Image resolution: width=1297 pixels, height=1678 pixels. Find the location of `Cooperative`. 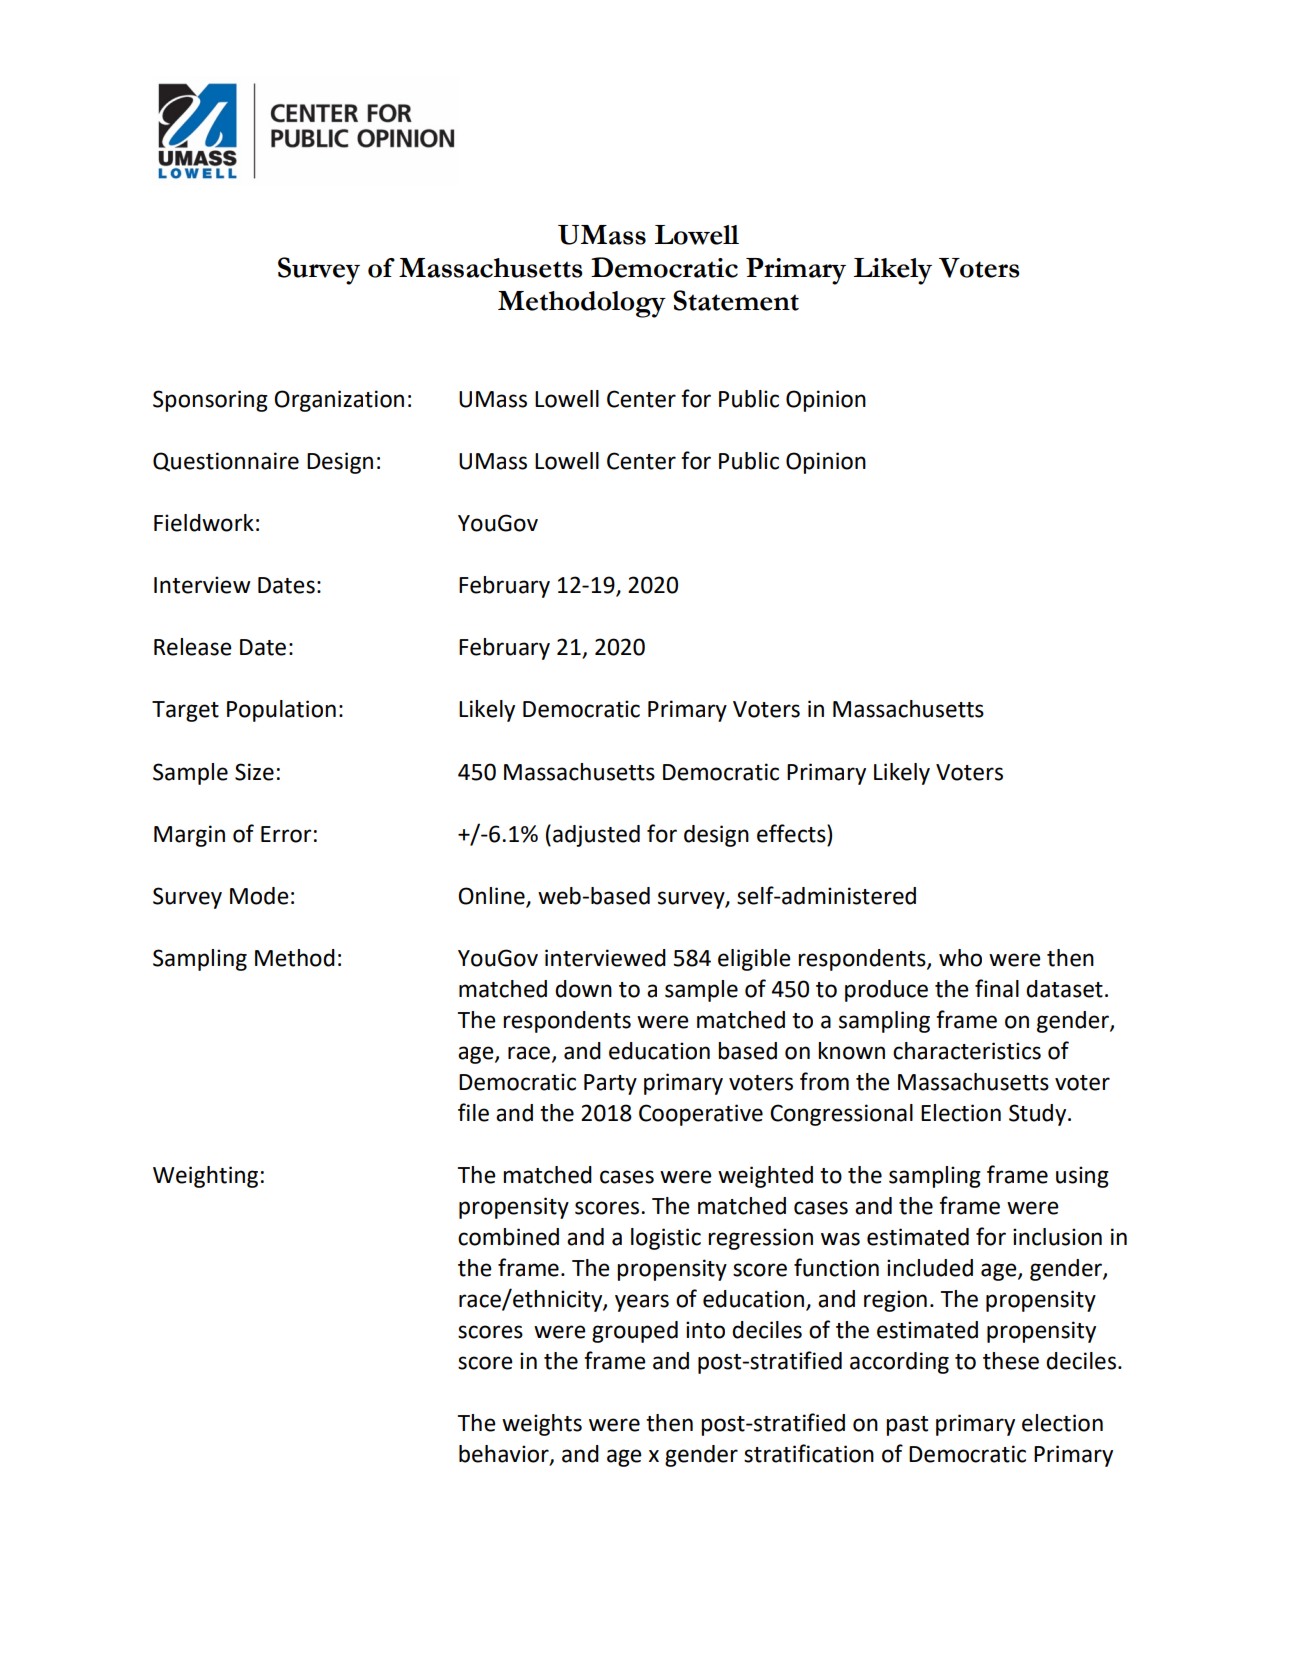

Cooperative is located at coordinates (701, 1115).
